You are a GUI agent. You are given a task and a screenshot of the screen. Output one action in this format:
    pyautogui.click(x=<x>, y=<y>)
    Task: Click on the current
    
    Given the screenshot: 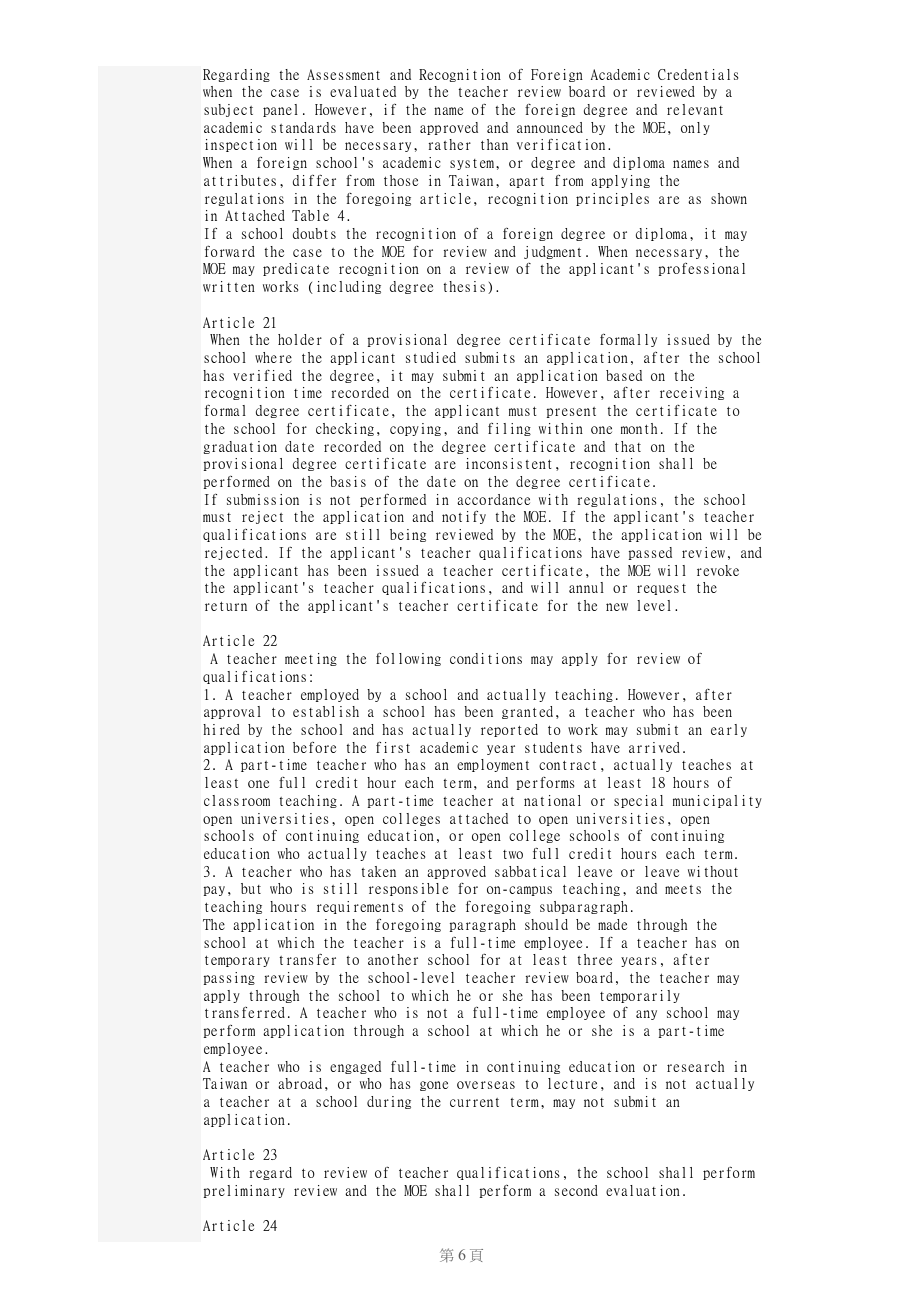 What is the action you would take?
    pyautogui.click(x=474, y=1102)
